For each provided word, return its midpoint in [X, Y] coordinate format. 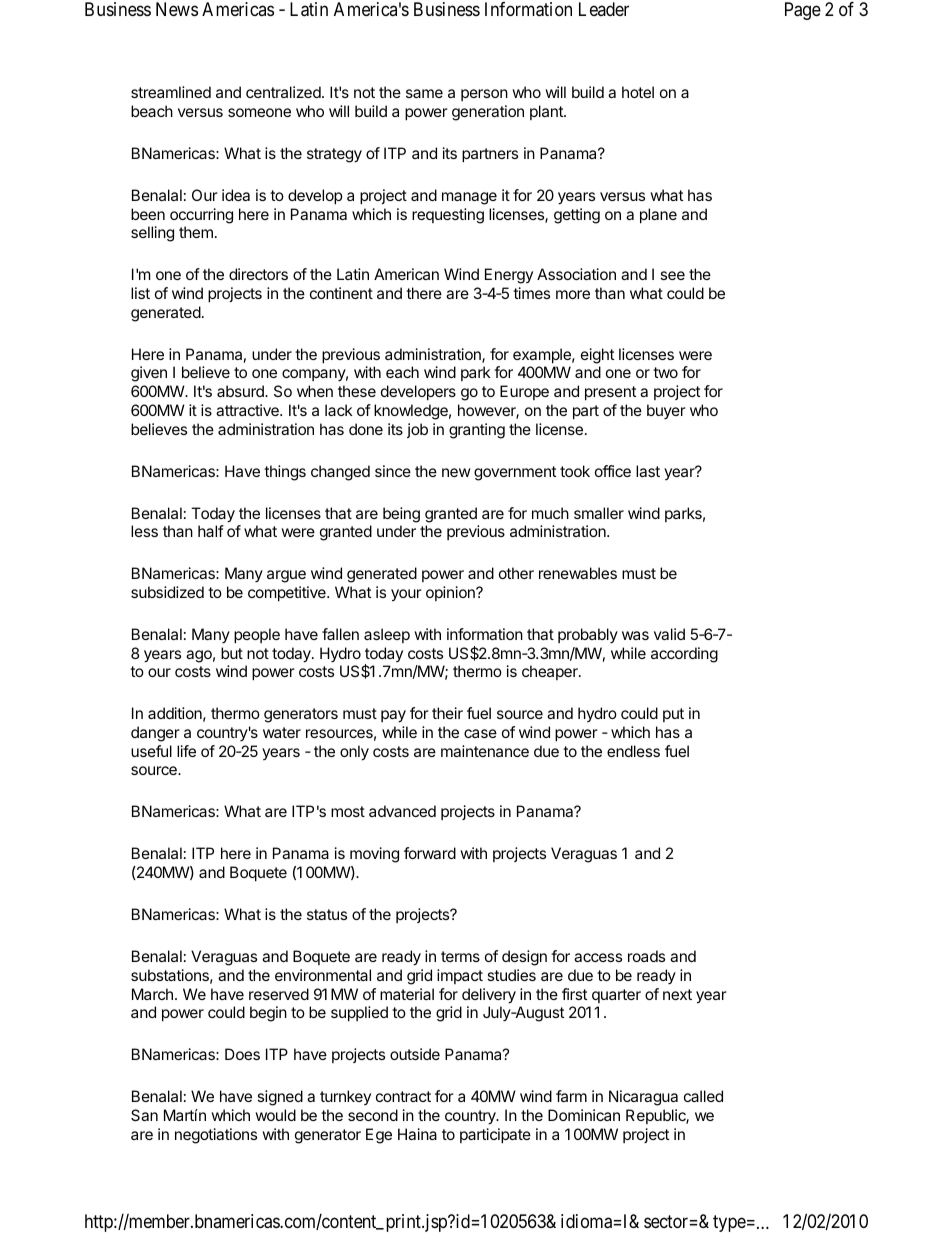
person [484, 95]
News [177, 9]
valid [669, 634]
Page [803, 11]
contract [403, 1096]
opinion [451, 593]
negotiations [216, 1136]
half [211, 531]
